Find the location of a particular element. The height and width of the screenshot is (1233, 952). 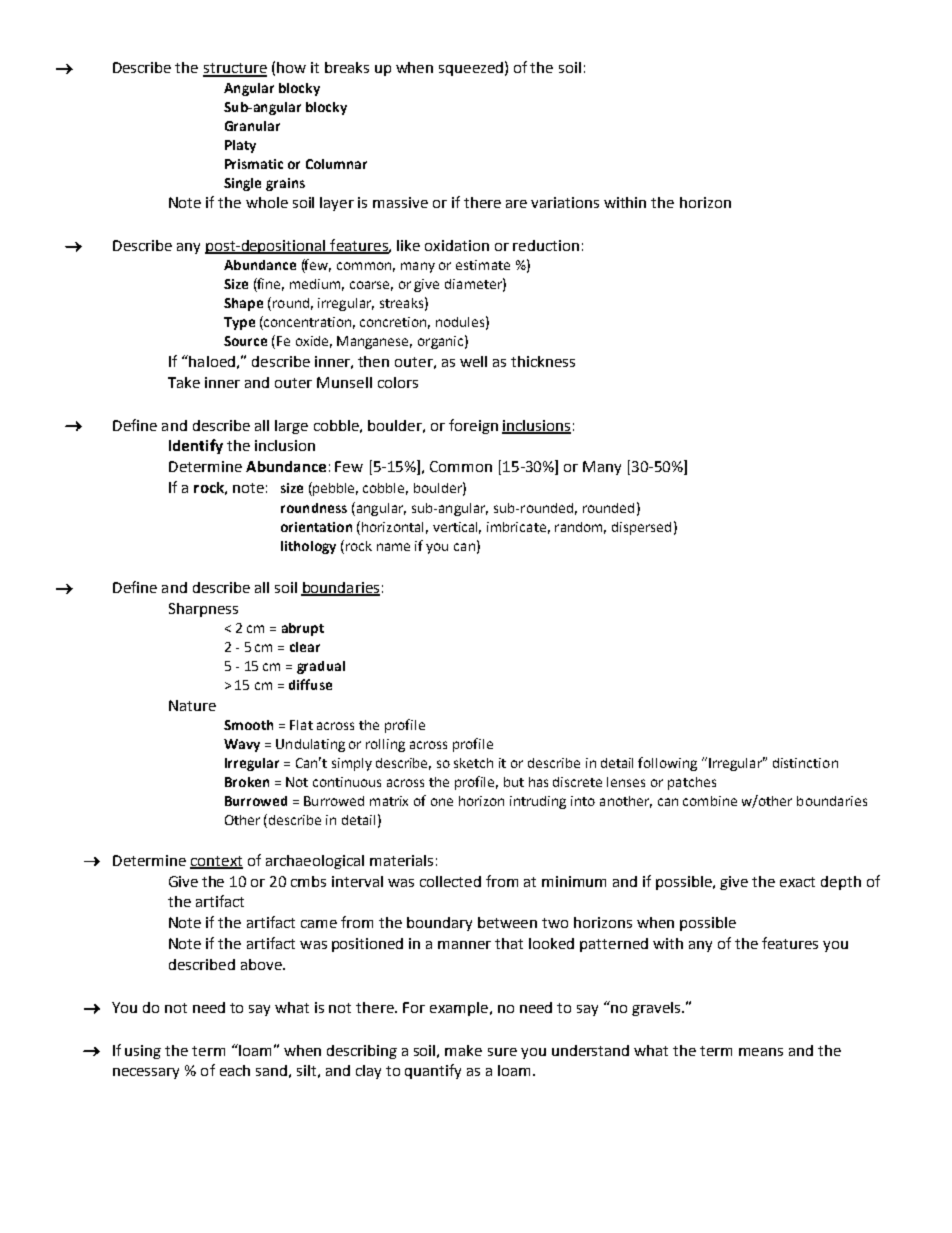

sure is located at coordinates (502, 1052).
